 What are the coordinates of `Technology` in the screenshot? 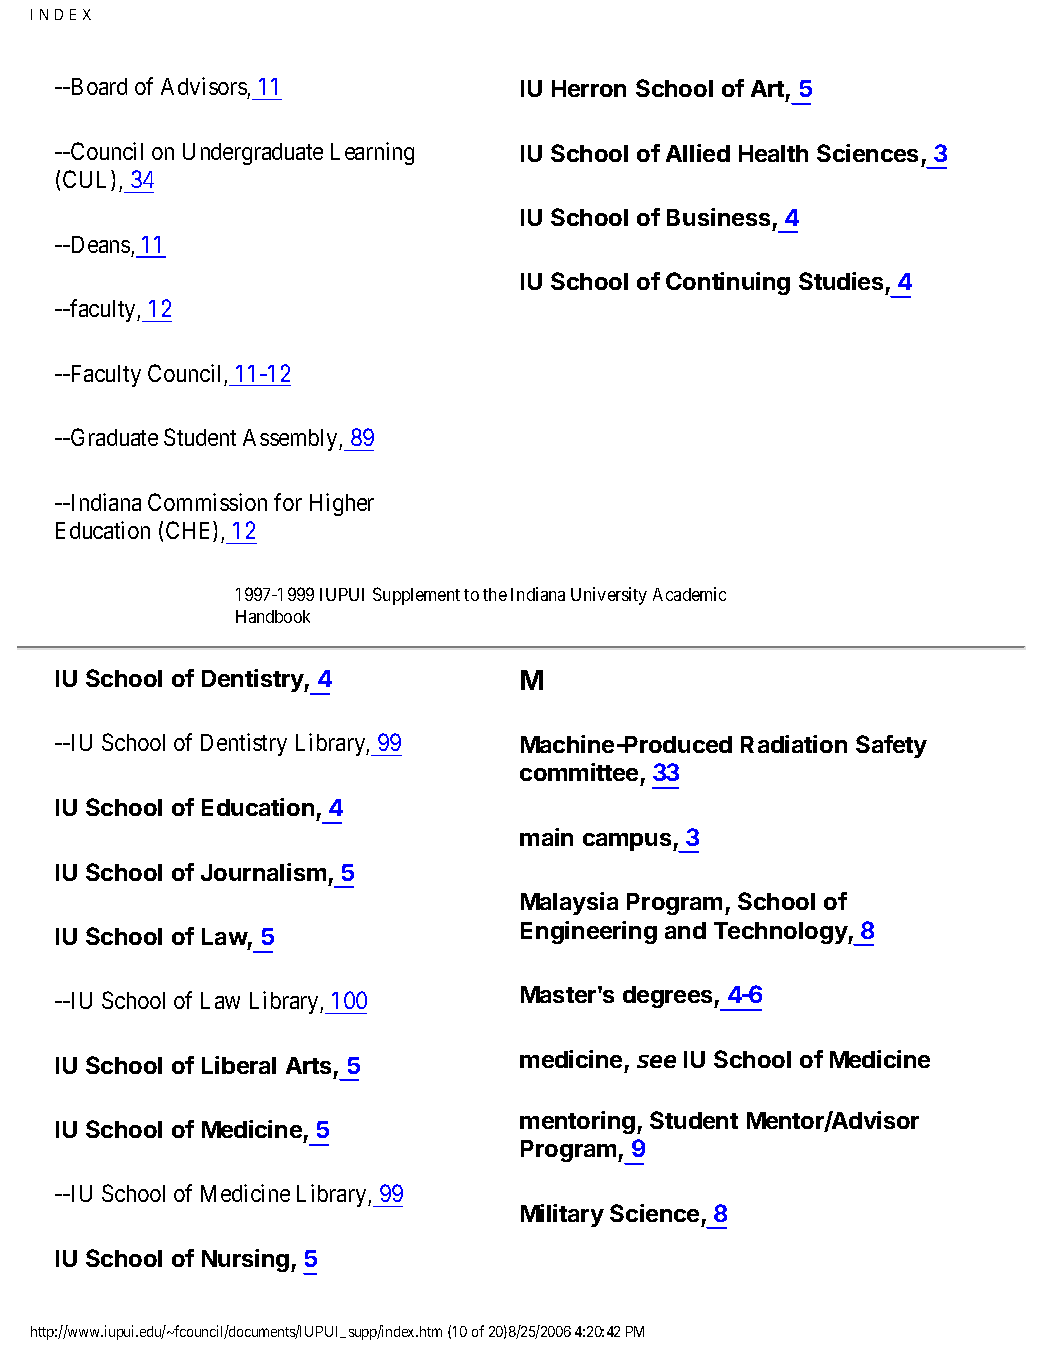 It's located at (781, 933).
